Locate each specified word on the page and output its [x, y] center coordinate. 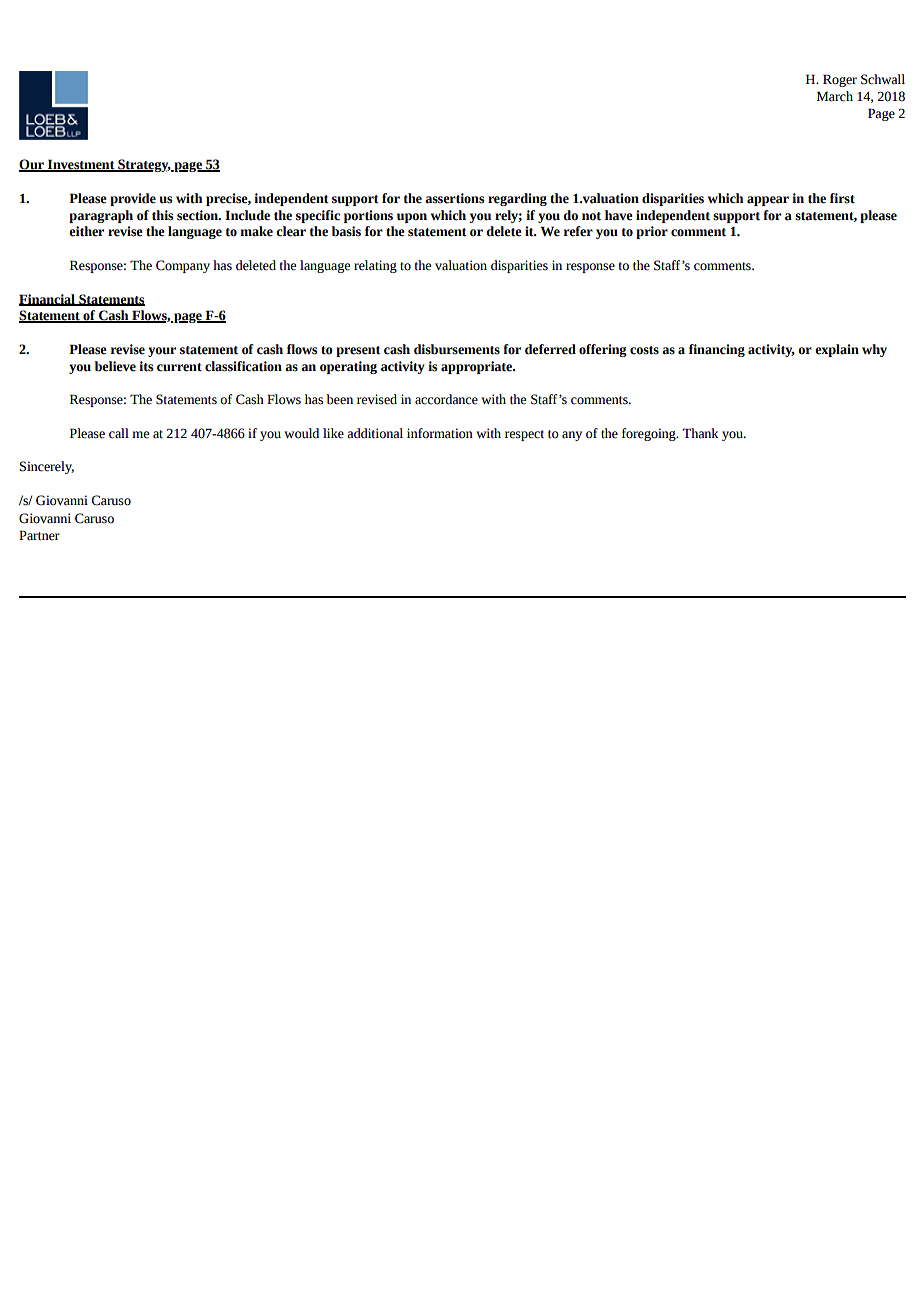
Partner [39, 535]
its [146, 366]
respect [524, 435]
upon [412, 218]
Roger [840, 80]
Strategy [143, 165]
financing [717, 350]
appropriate [478, 367]
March [835, 96]
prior [652, 232]
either [86, 231]
